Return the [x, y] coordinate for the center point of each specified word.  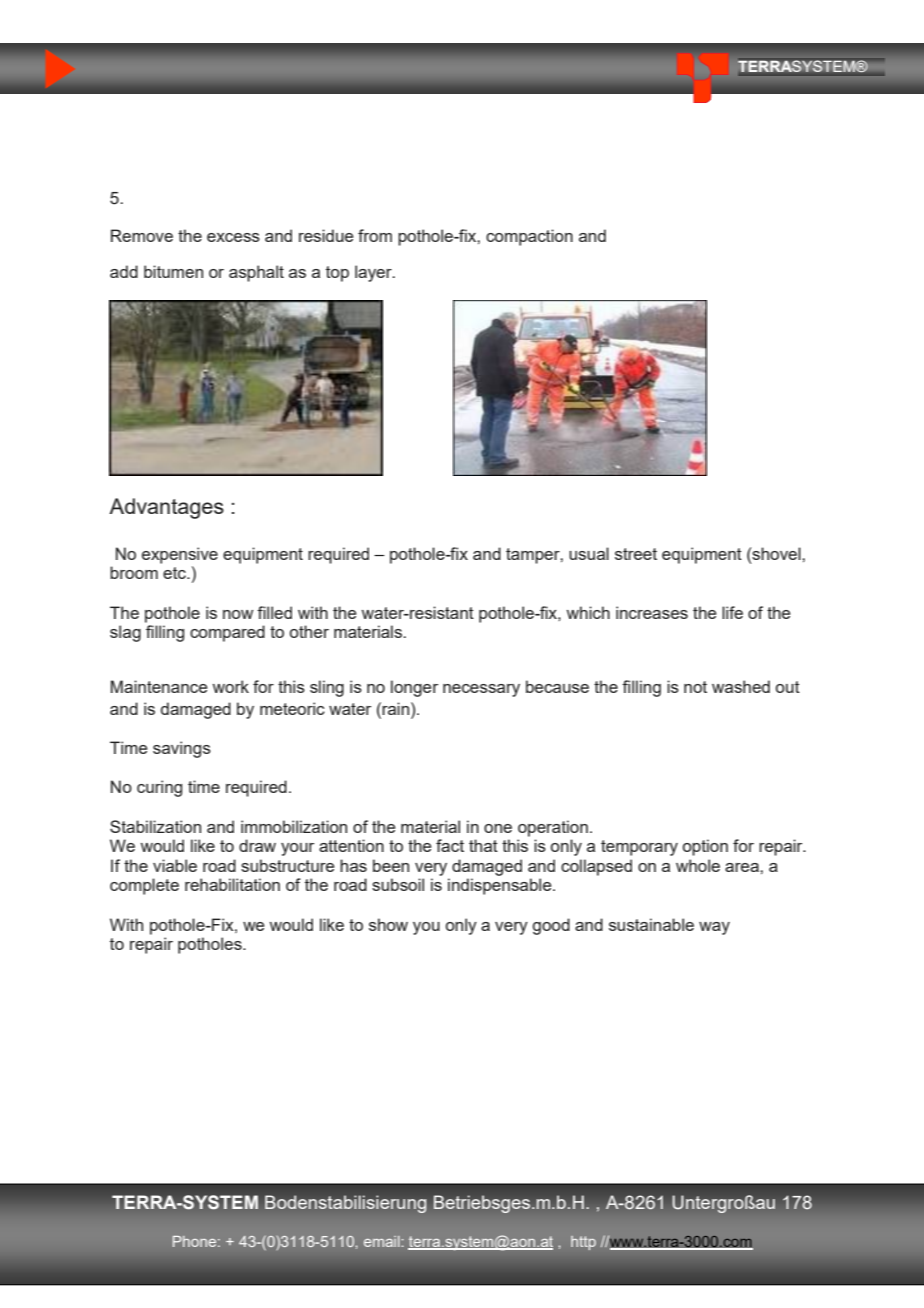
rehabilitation [232, 884]
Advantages [166, 508]
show [388, 924]
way [714, 928]
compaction [529, 237]
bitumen [173, 271]
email [382, 1241]
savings [182, 749]
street [636, 554]
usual [589, 553]
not [695, 687]
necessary [481, 690]
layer [374, 273]
